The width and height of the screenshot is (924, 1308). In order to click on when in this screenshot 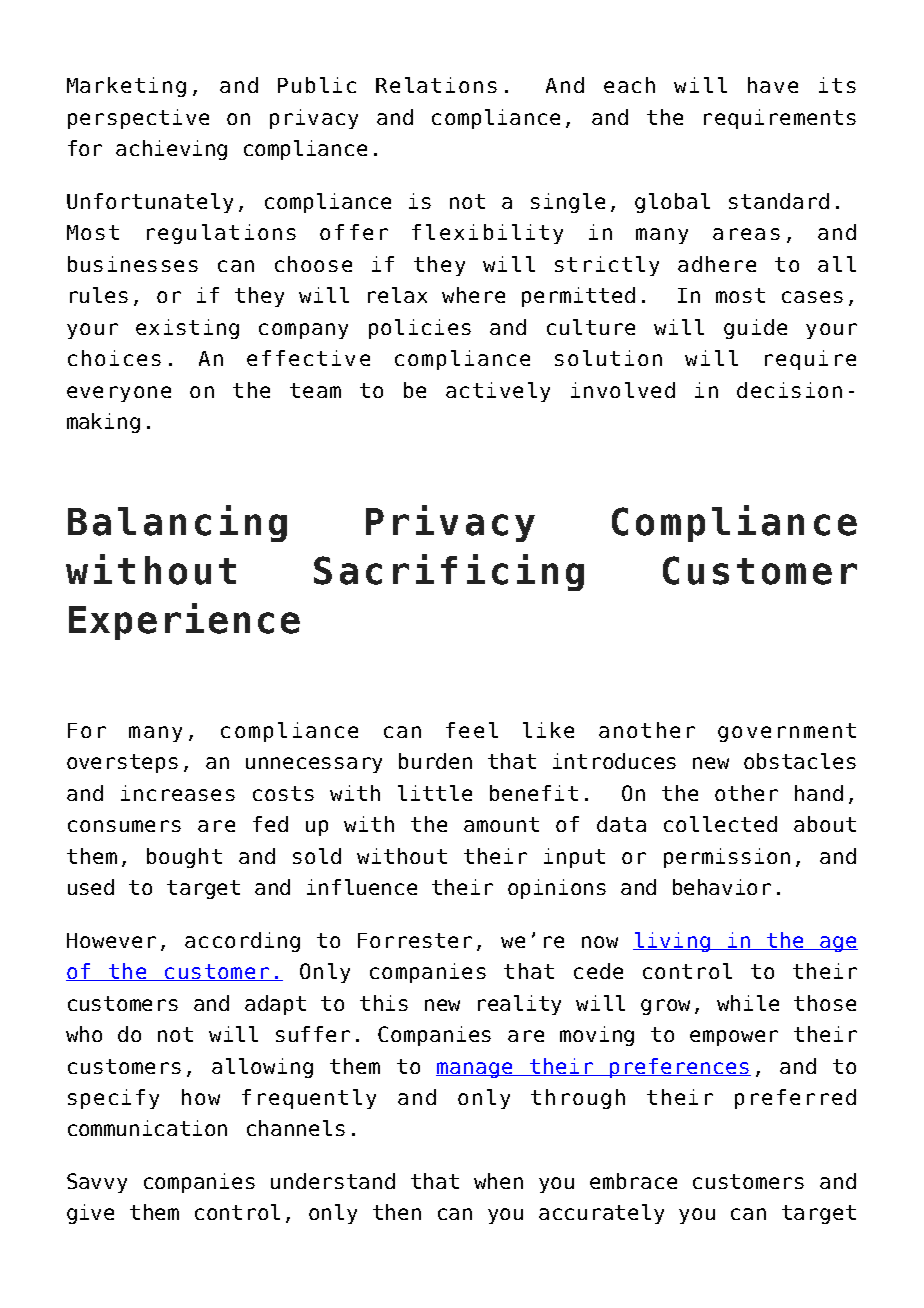, I will do `click(498, 1181)`.
